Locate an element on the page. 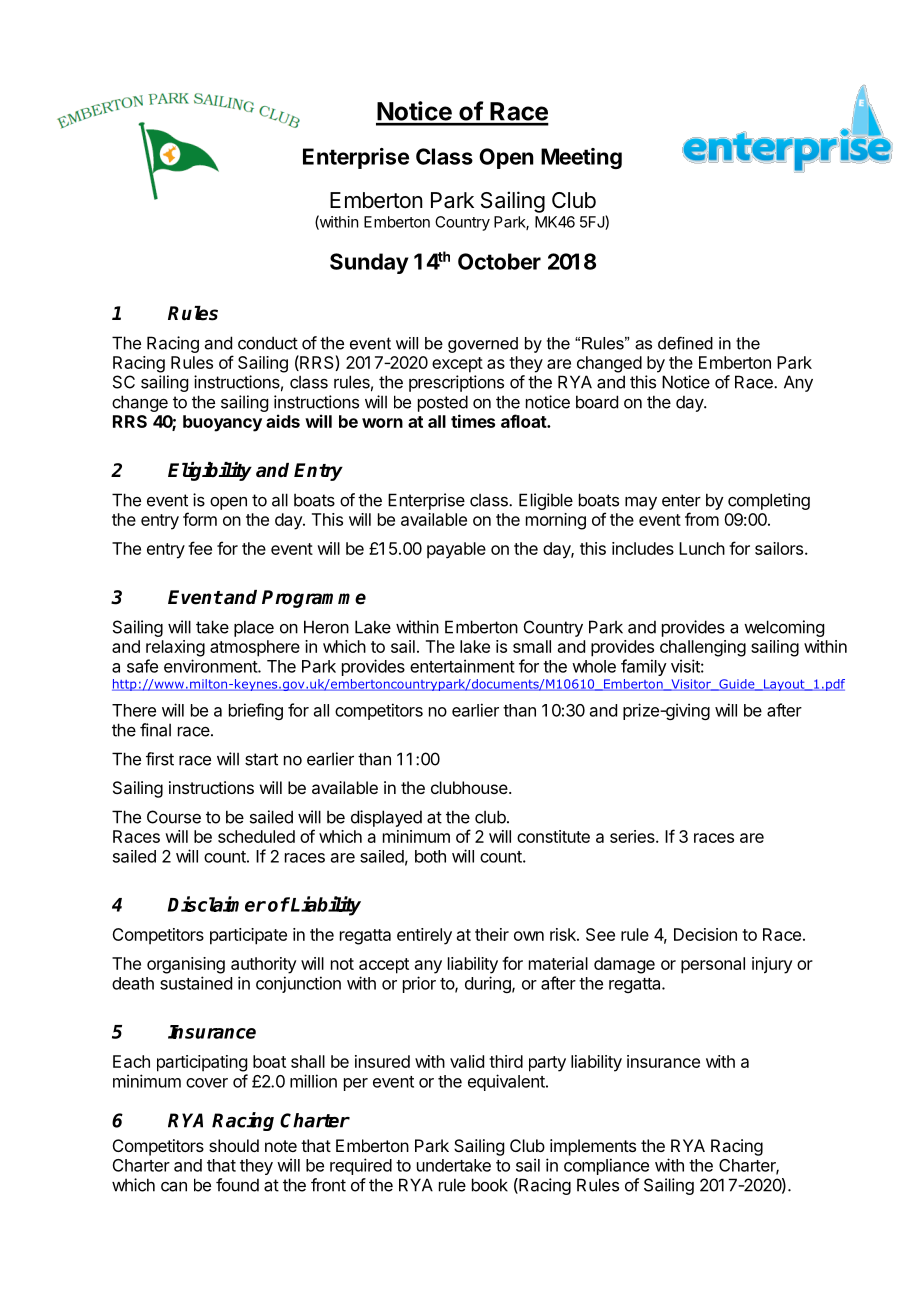 This document has height=1308, width=924. Course is located at coordinates (174, 817).
